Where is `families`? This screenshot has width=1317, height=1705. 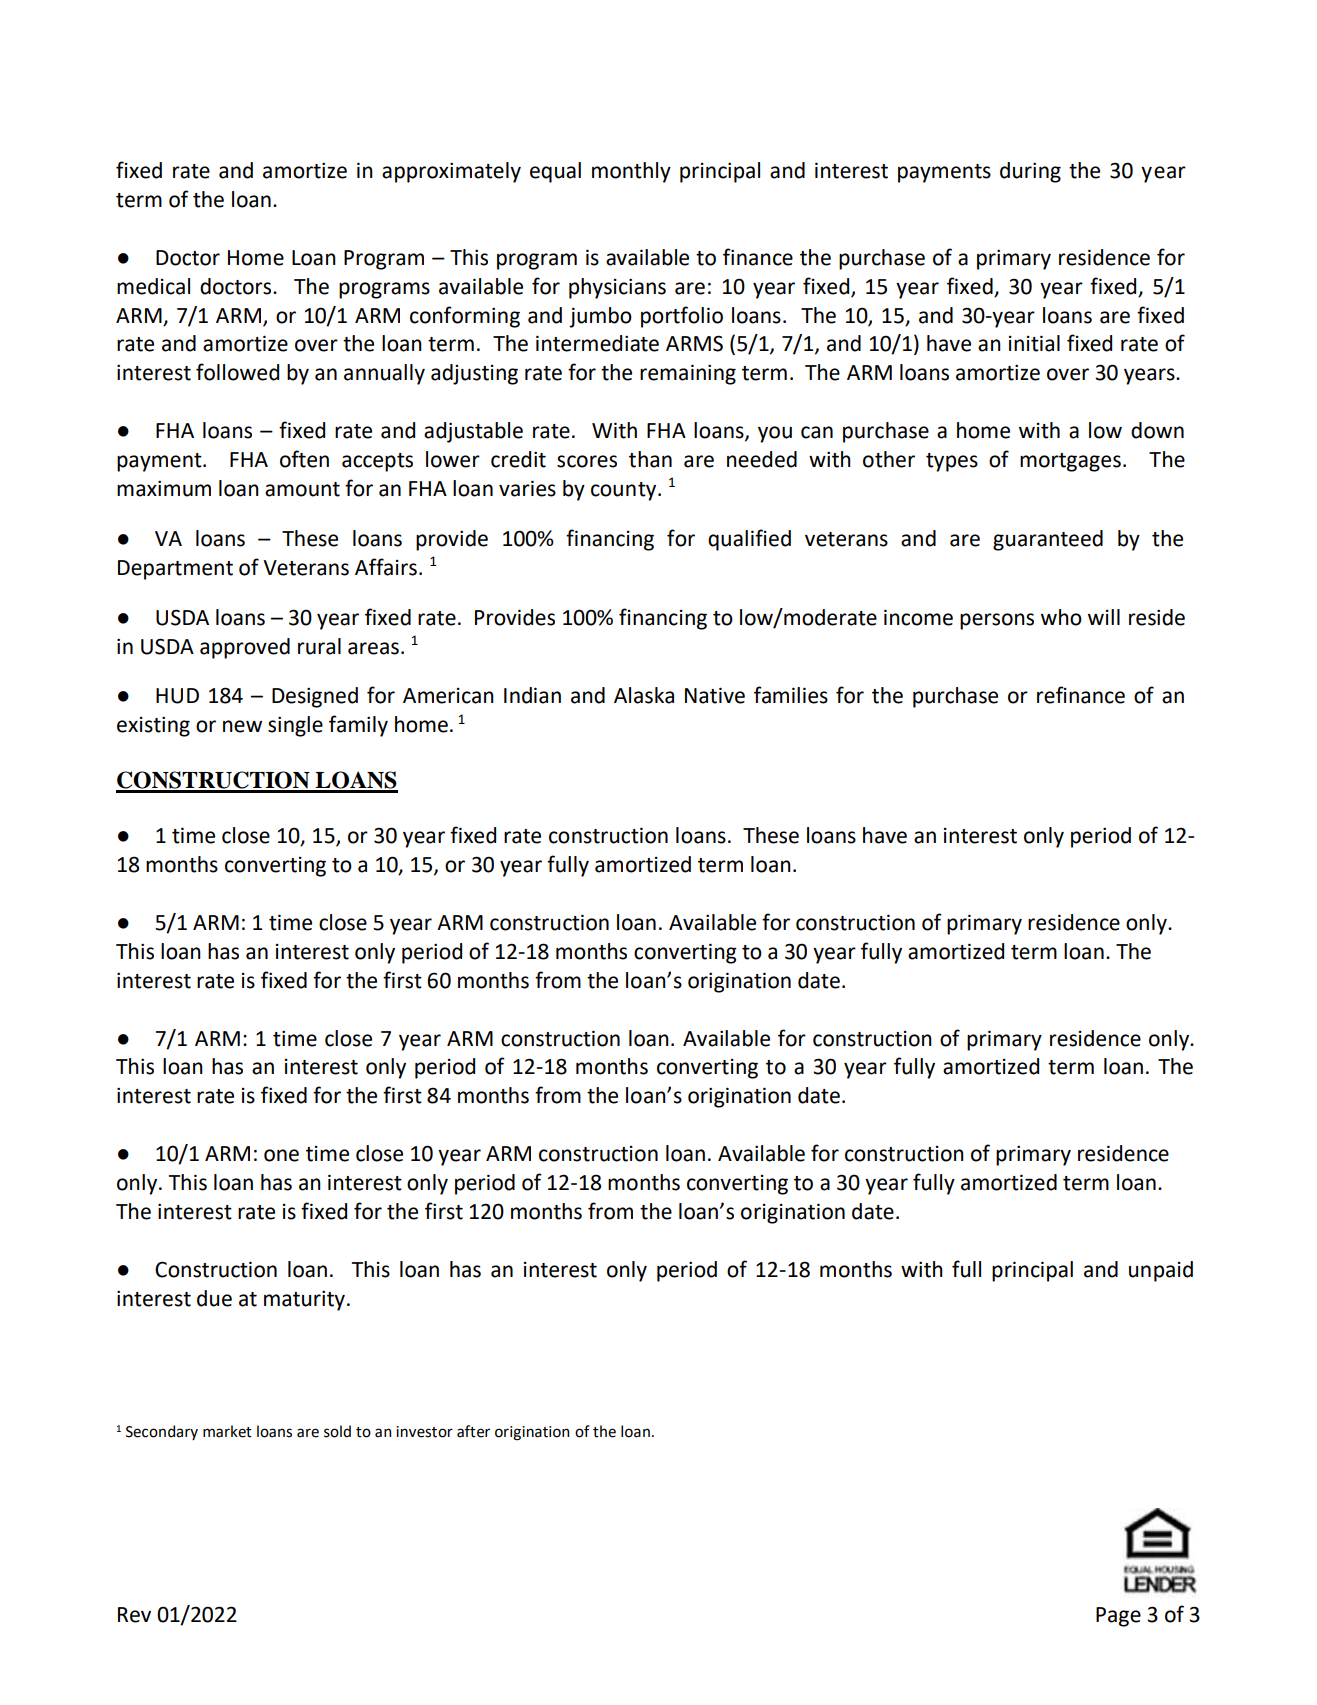 families is located at coordinates (791, 695).
